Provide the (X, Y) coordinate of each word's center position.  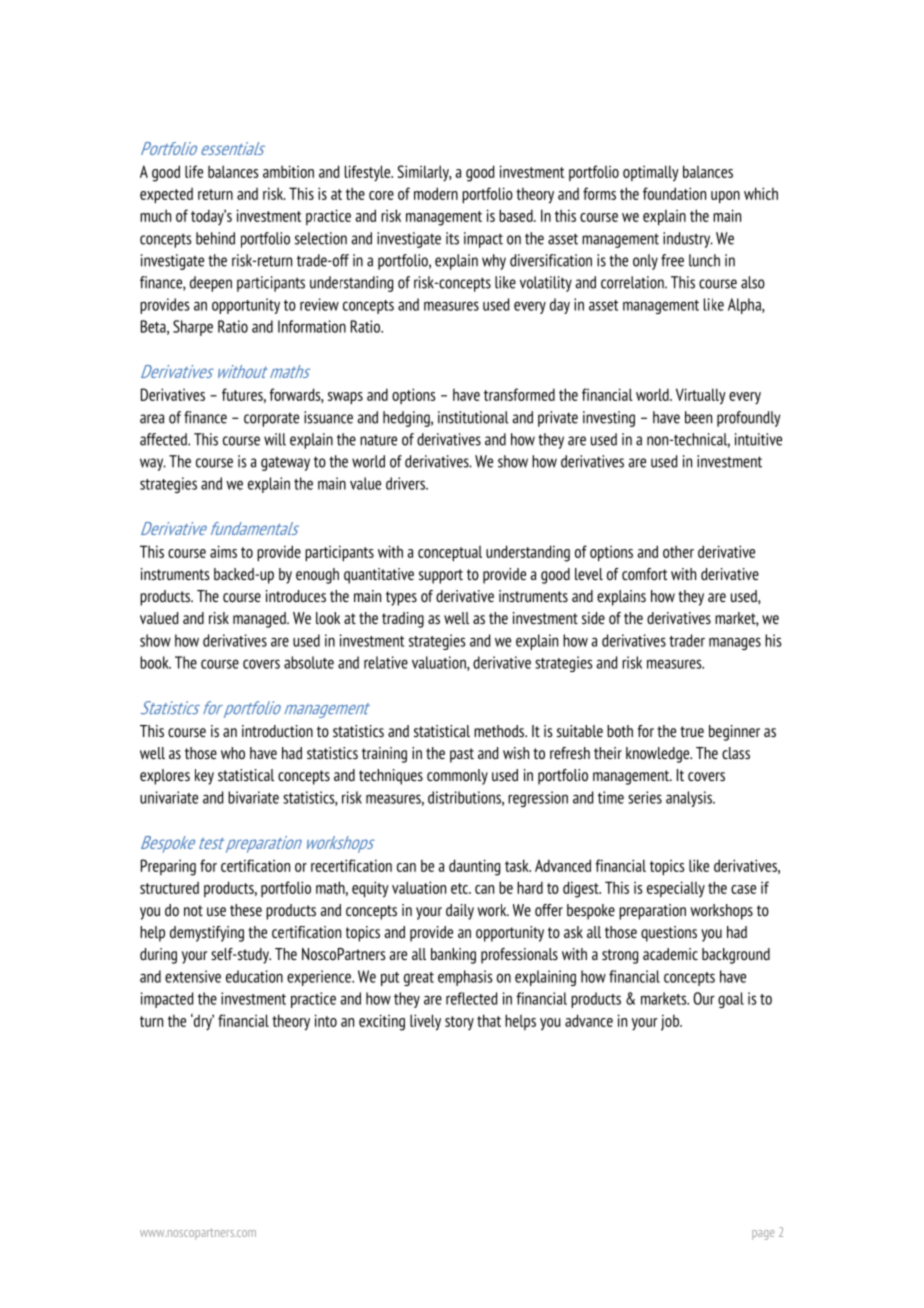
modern (436, 193)
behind (215, 238)
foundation (674, 193)
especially (676, 889)
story (459, 1023)
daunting (474, 867)
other (678, 551)
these (246, 910)
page (763, 1235)
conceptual (450, 553)
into (326, 1020)
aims (223, 551)
